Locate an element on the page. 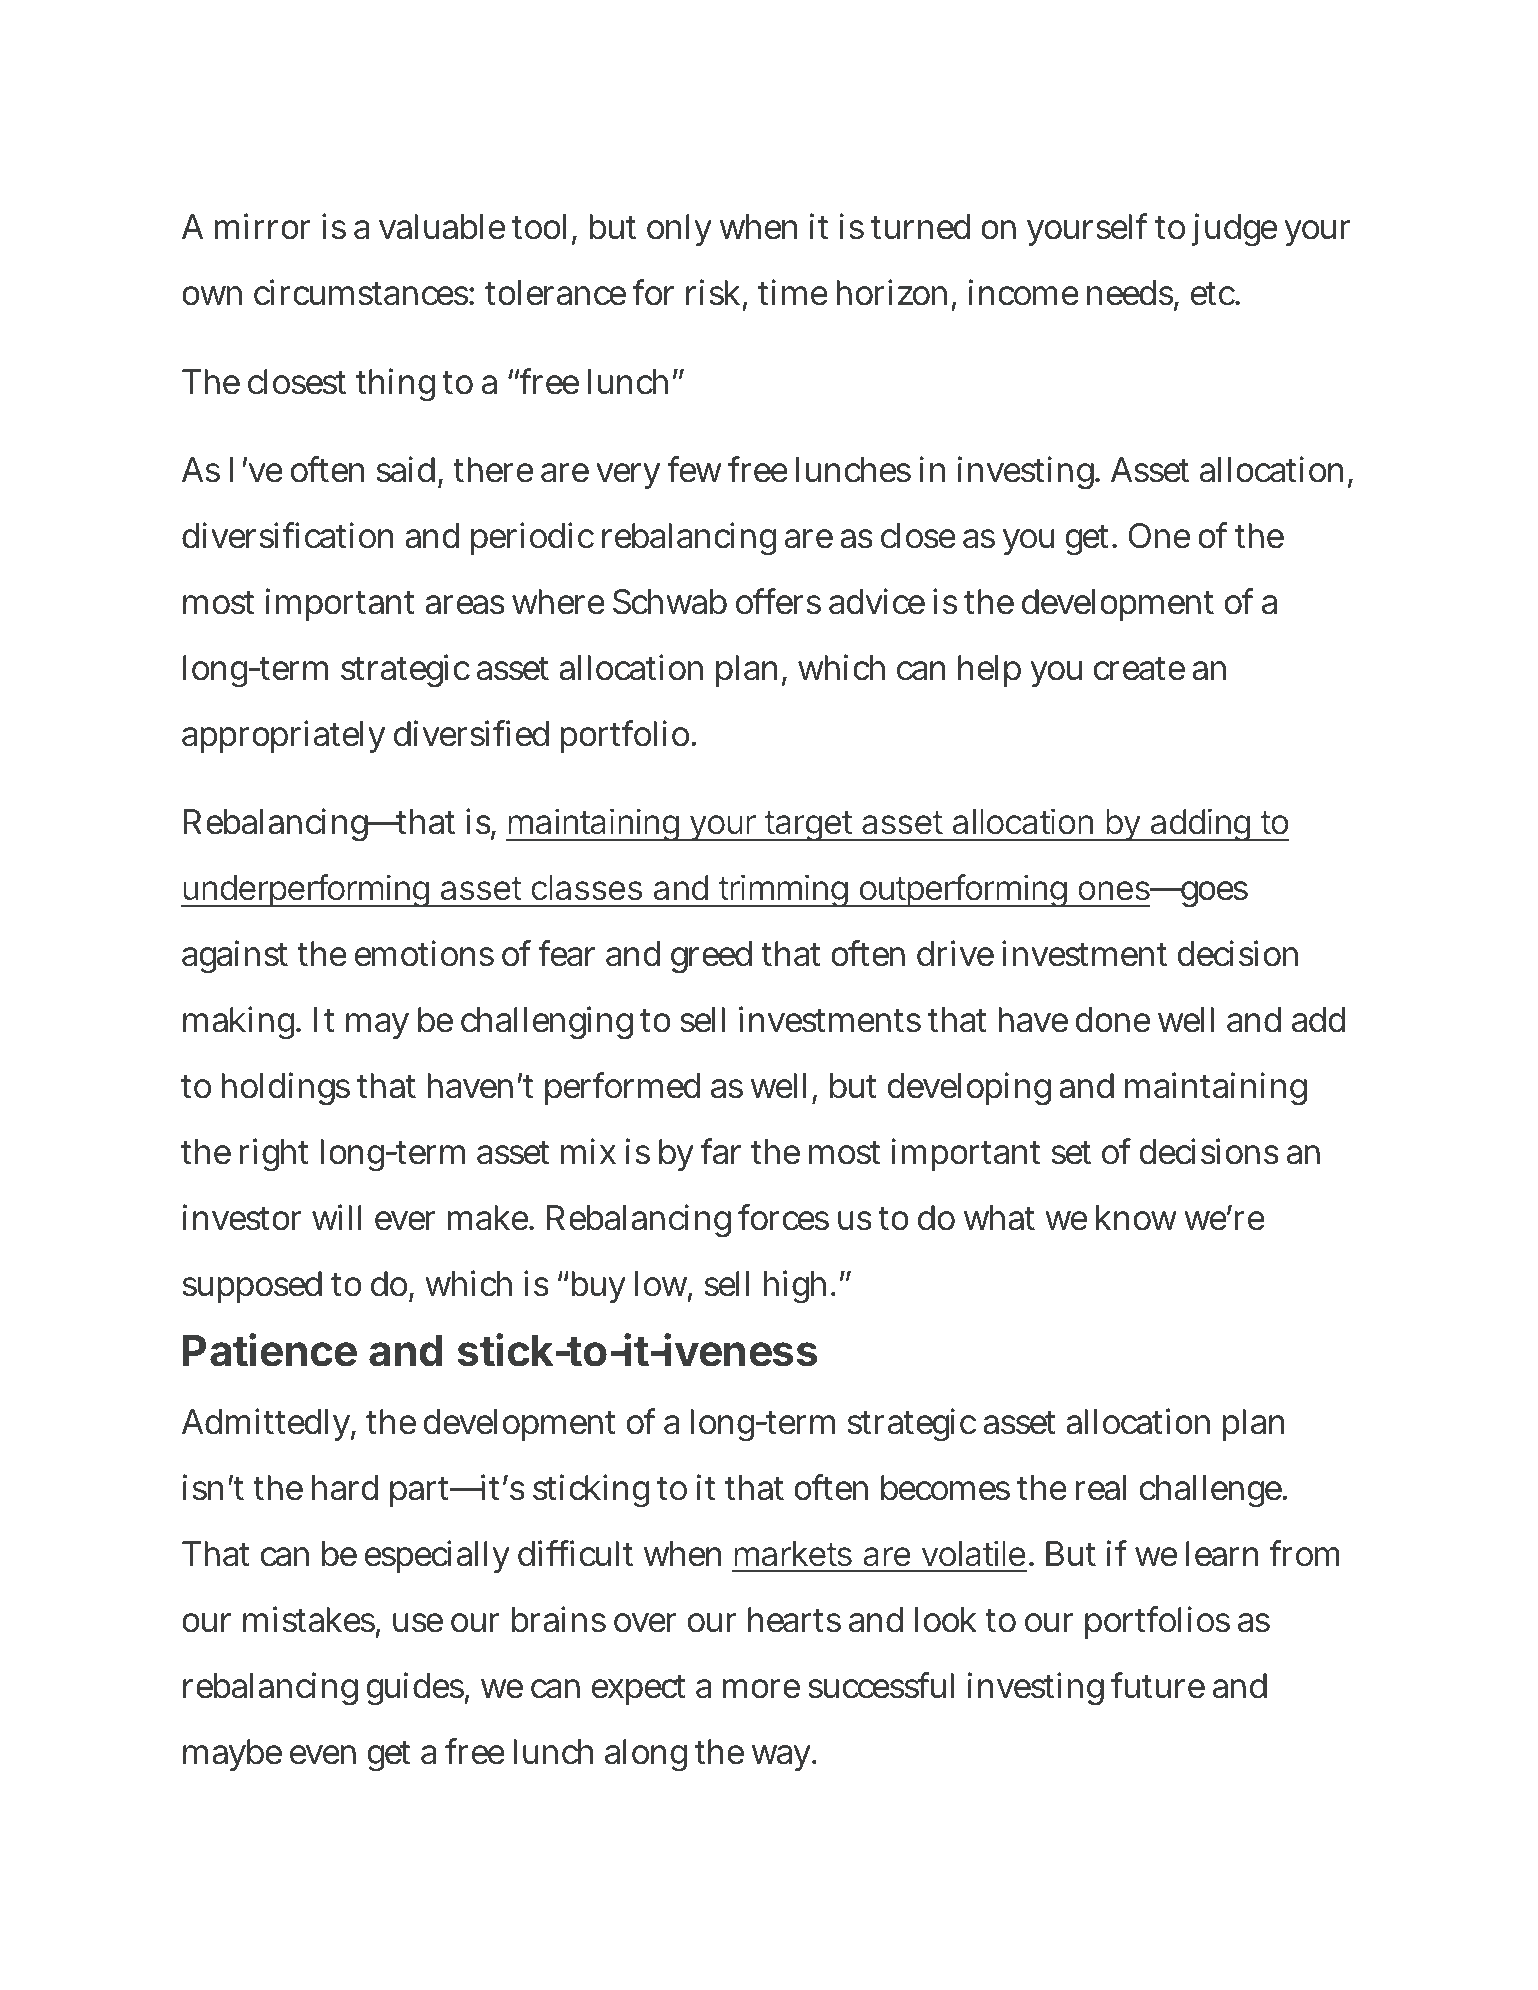 The image size is (1538, 1990). future is located at coordinates (1158, 1685).
